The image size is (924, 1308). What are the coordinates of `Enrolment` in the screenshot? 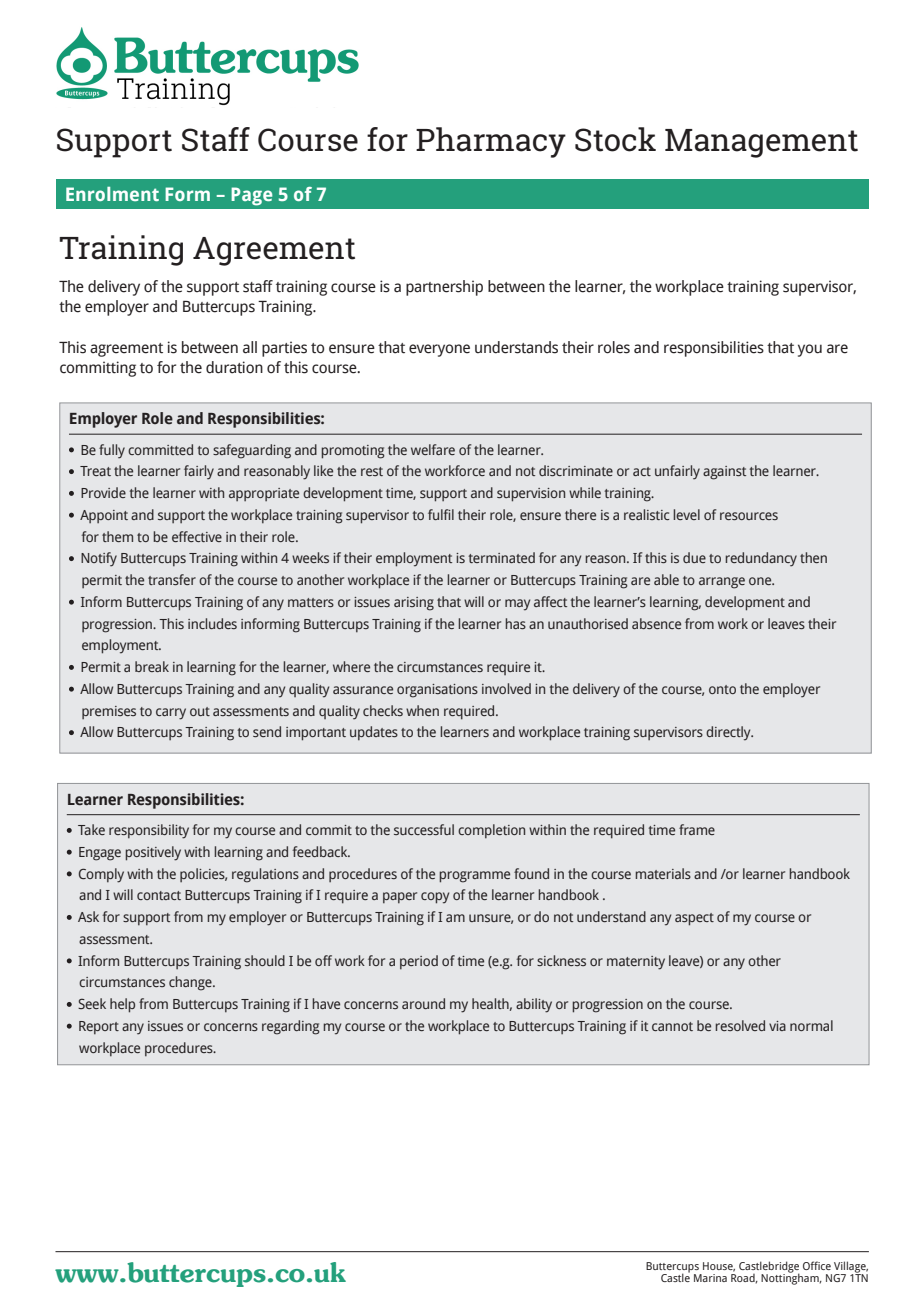 It's located at (112, 194).
